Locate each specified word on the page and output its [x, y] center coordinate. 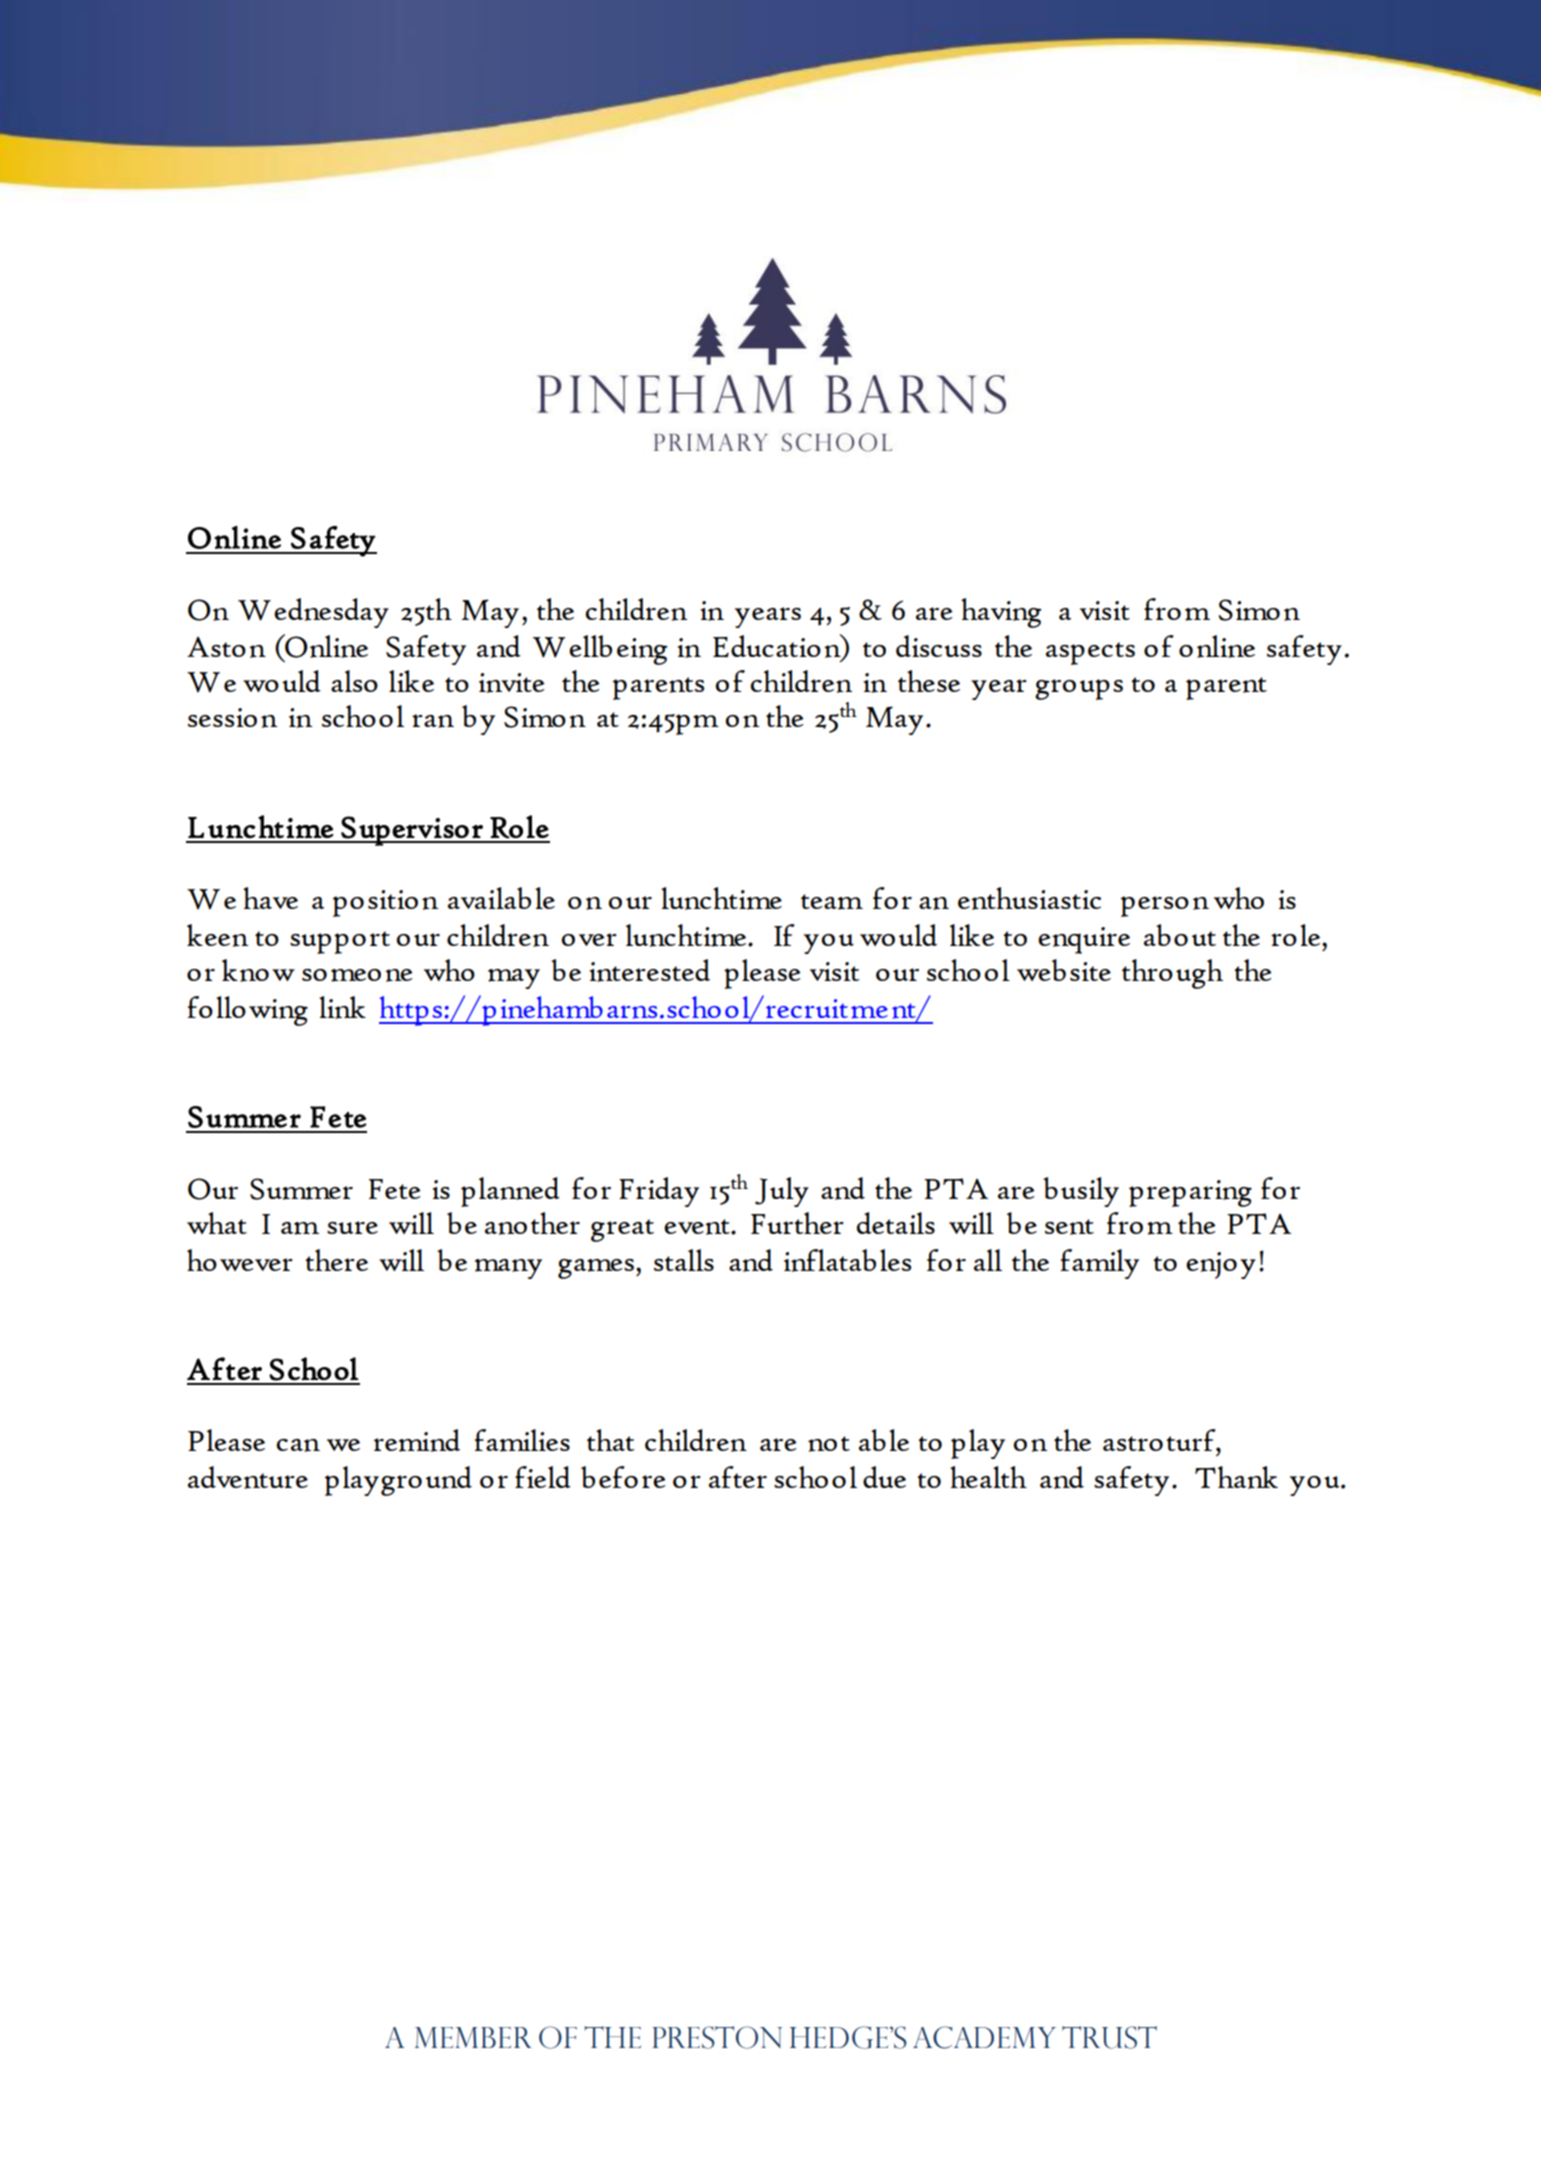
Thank [1236, 1477]
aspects [1090, 653]
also [354, 681]
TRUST [1109, 2037]
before [623, 1477]
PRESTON [717, 2037]
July [782, 1192]
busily [1081, 1192]
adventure [248, 1477]
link [342, 1007]
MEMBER [473, 2037]
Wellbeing [600, 650]
